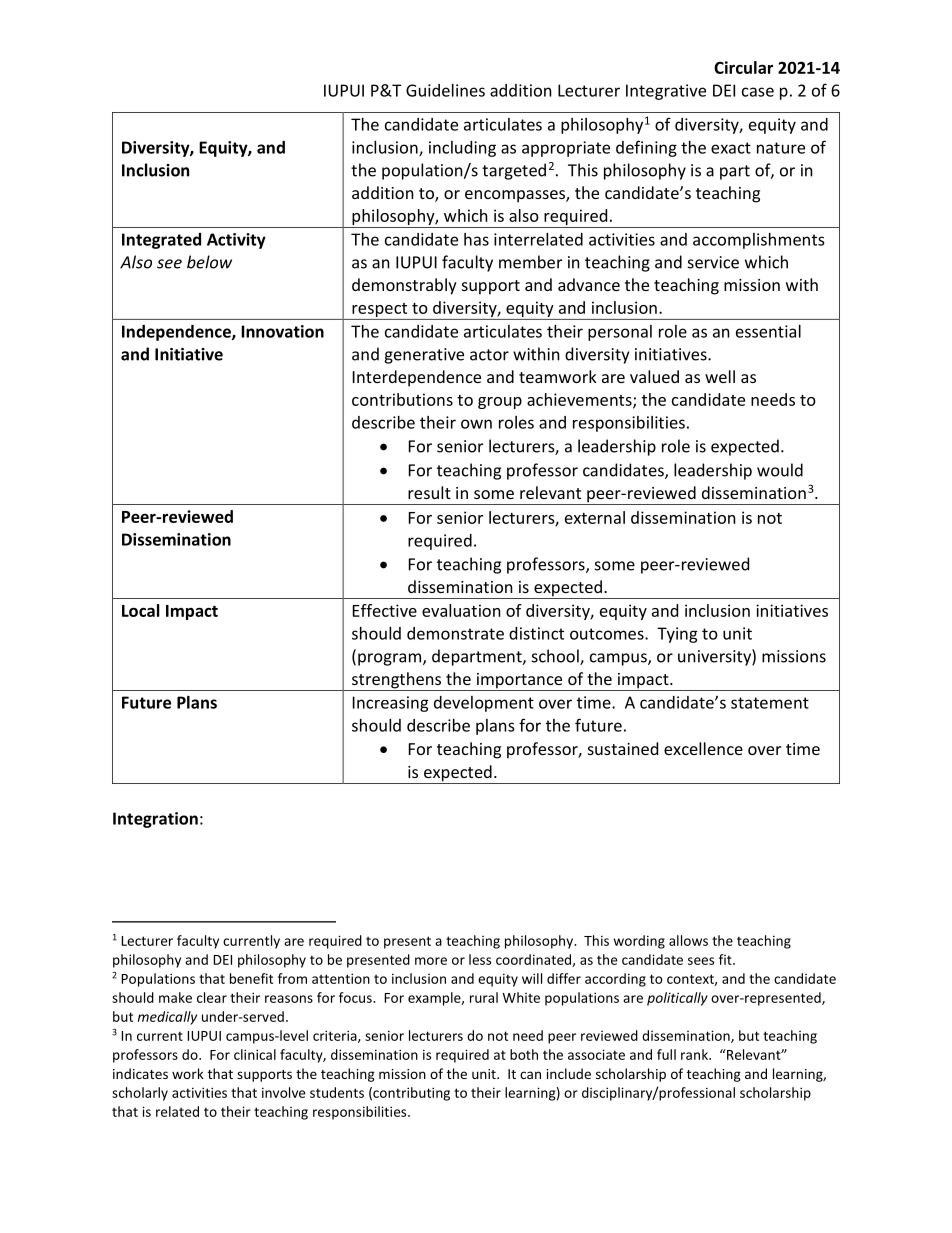 Image resolution: width=952 pixels, height=1233 pixels. What do you see at coordinates (141, 610) in the page?
I see `Local` at bounding box center [141, 610].
